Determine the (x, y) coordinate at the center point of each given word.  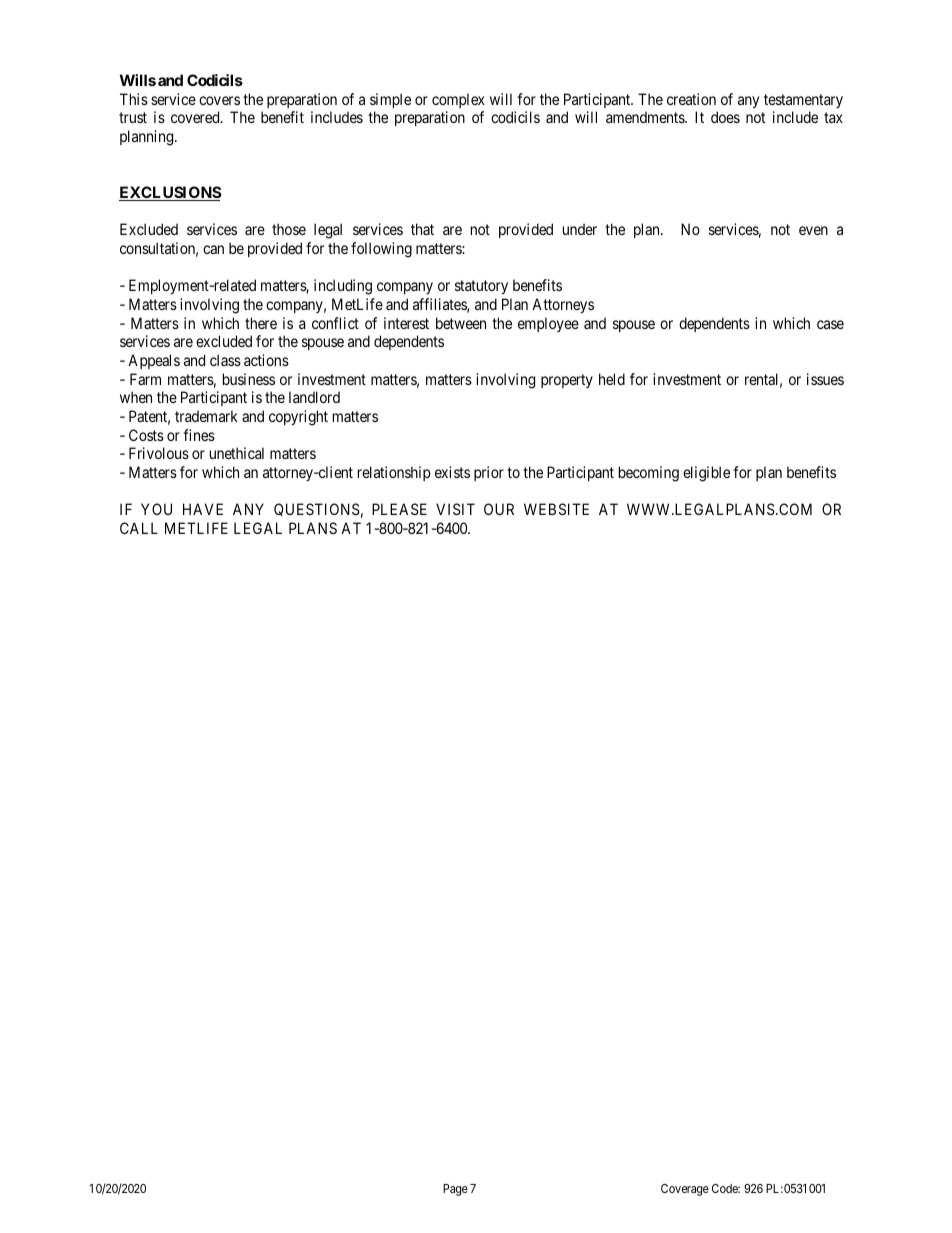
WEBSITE (556, 509)
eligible (706, 474)
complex (458, 100)
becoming (649, 474)
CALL (139, 528)
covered (196, 117)
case (830, 324)
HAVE (203, 509)
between (461, 323)
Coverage (685, 1190)
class (225, 360)
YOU (156, 509)
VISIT (455, 509)
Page (455, 1190)
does (725, 117)
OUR (499, 509)
